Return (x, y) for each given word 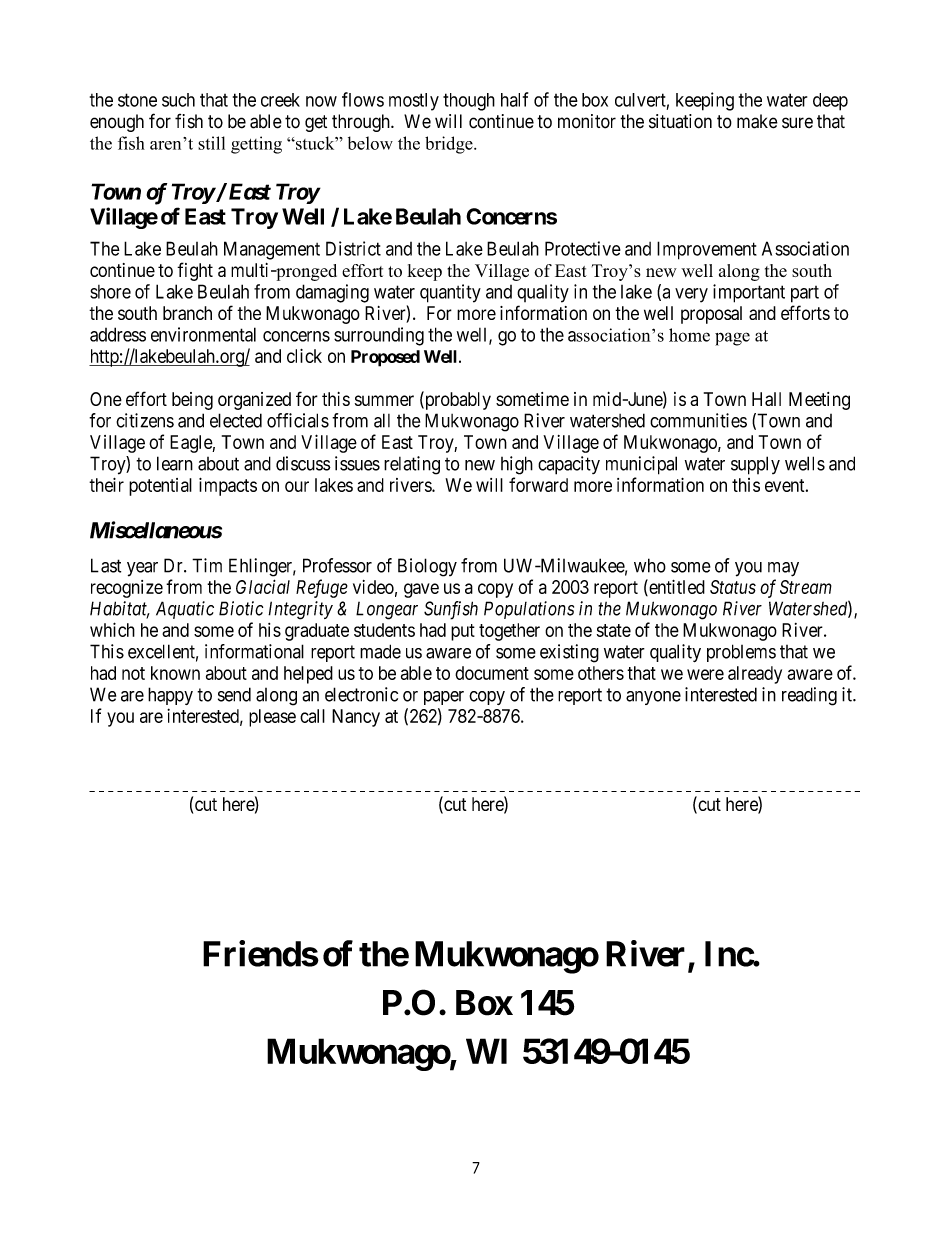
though (469, 102)
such (178, 100)
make (757, 121)
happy (170, 696)
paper (444, 698)
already (755, 675)
